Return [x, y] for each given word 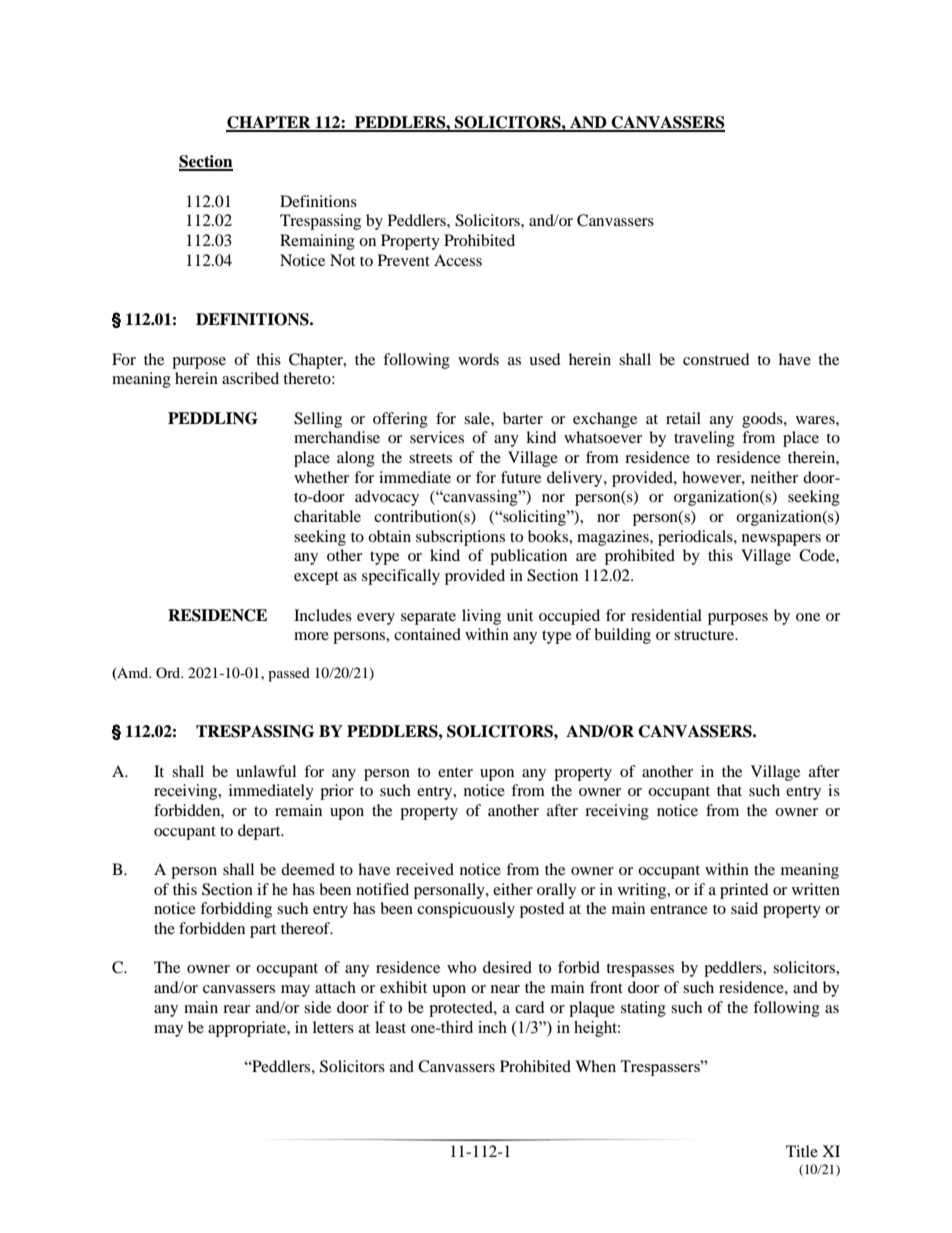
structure [705, 635]
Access [458, 260]
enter [455, 772]
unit [520, 615]
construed [716, 359]
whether [321, 477]
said [744, 908]
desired [507, 967]
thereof [307, 928]
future [521, 477]
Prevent [404, 260]
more [311, 636]
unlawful [266, 771]
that [729, 790]
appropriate [248, 1029]
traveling [704, 439]
